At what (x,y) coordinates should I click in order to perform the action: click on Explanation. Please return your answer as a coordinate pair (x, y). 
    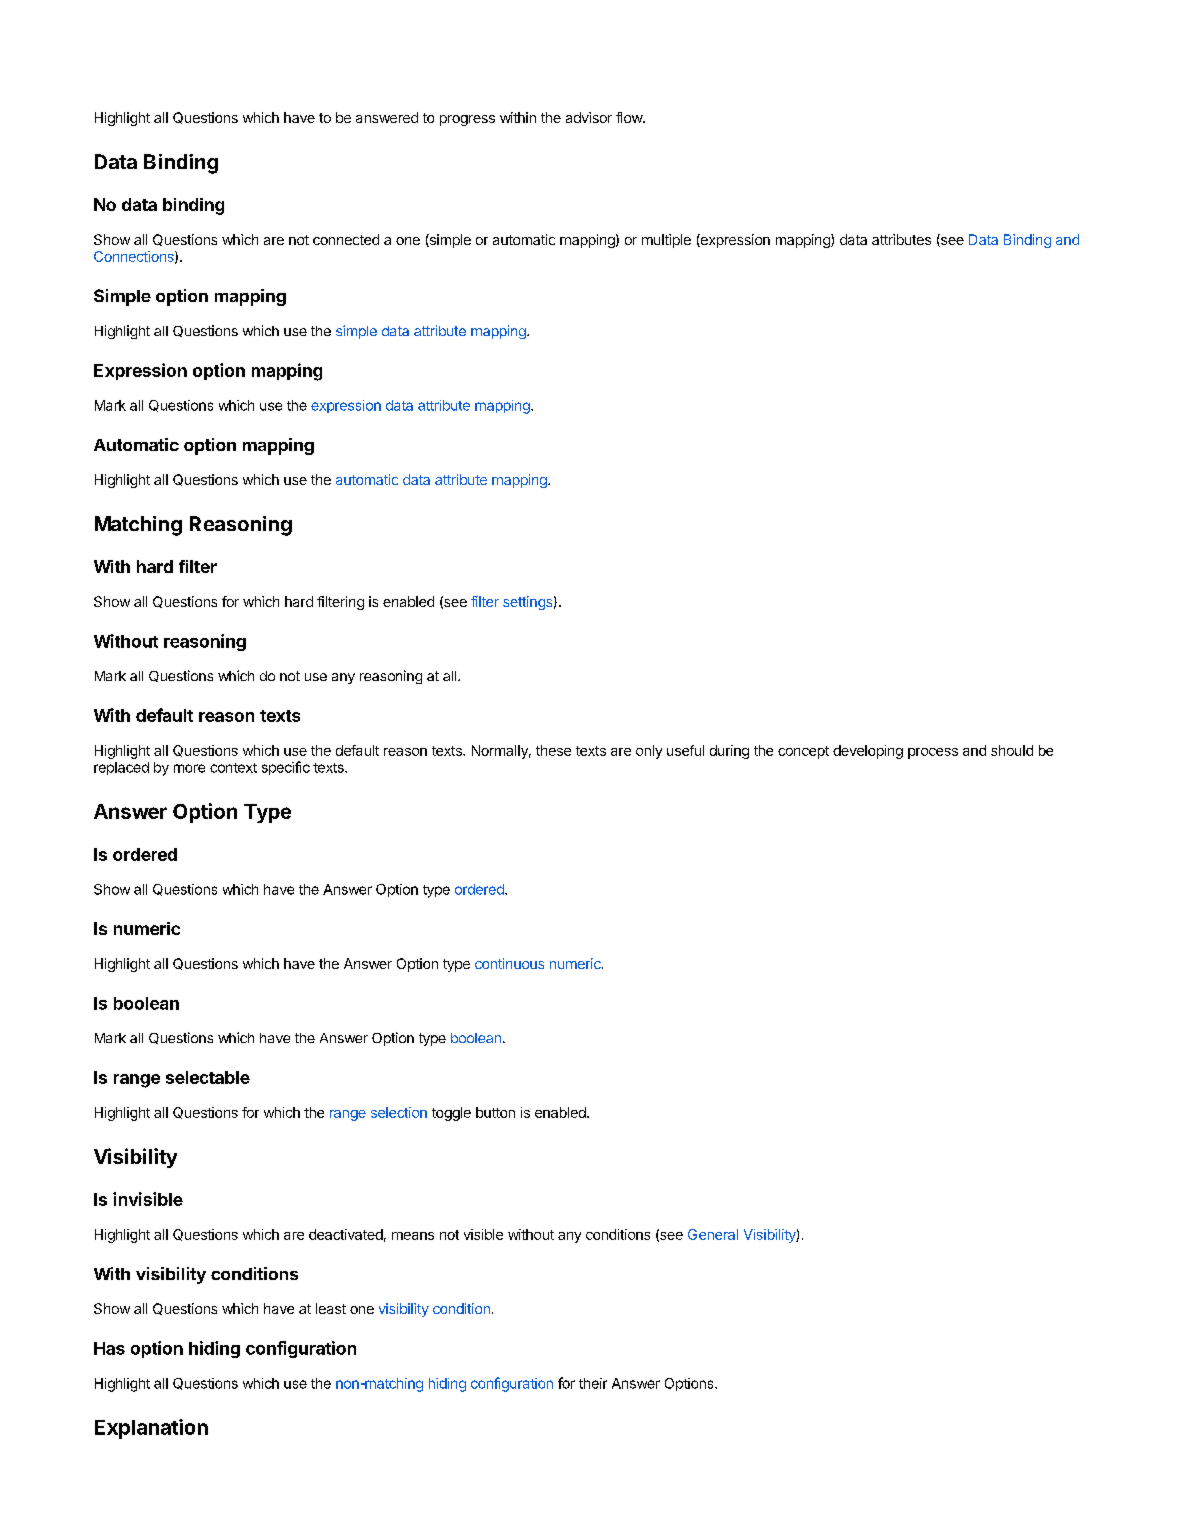
    Looking at the image, I should click on (151, 1429).
